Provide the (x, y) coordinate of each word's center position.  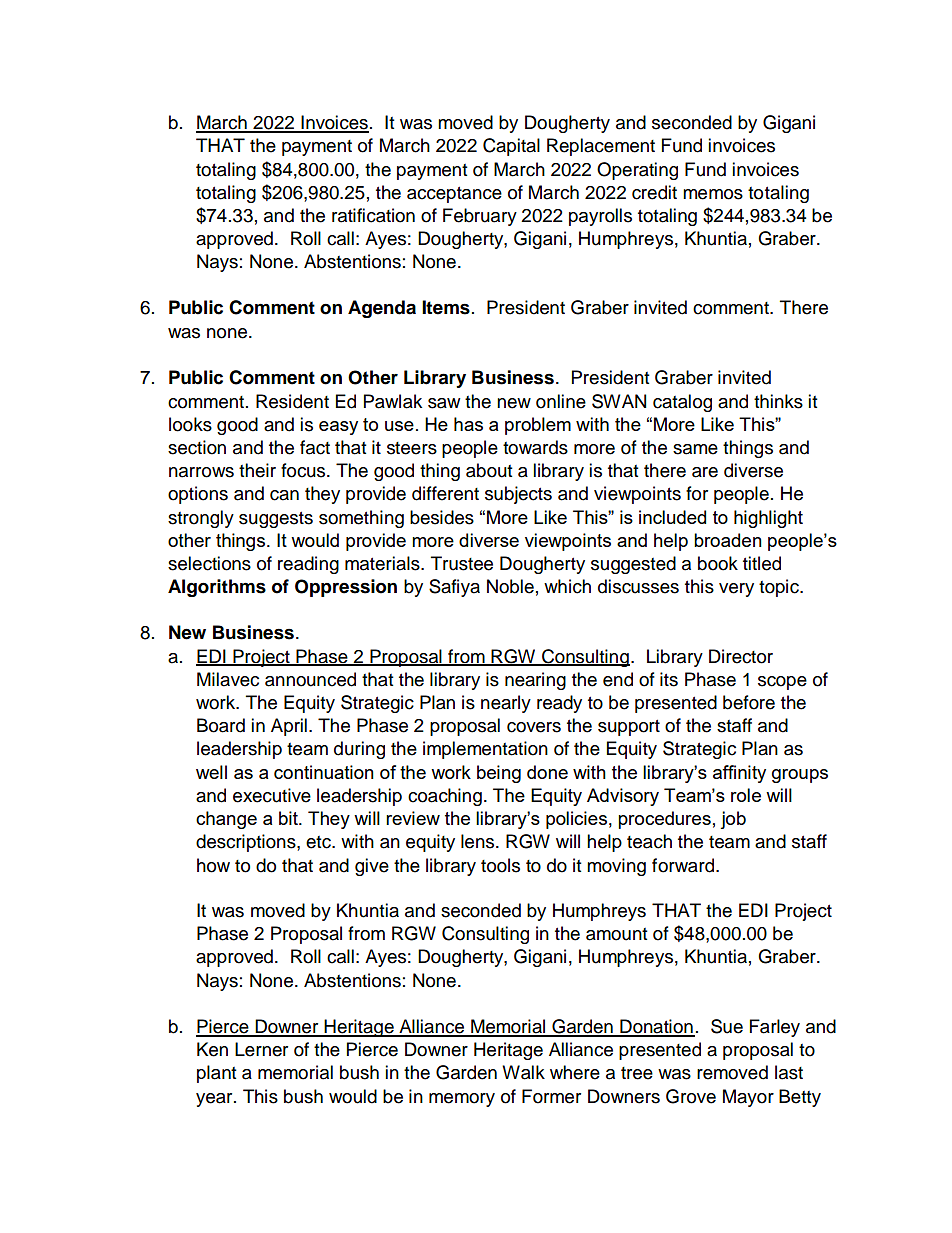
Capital (511, 147)
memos (713, 194)
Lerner (261, 1049)
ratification (373, 215)
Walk (523, 1072)
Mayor (748, 1098)
